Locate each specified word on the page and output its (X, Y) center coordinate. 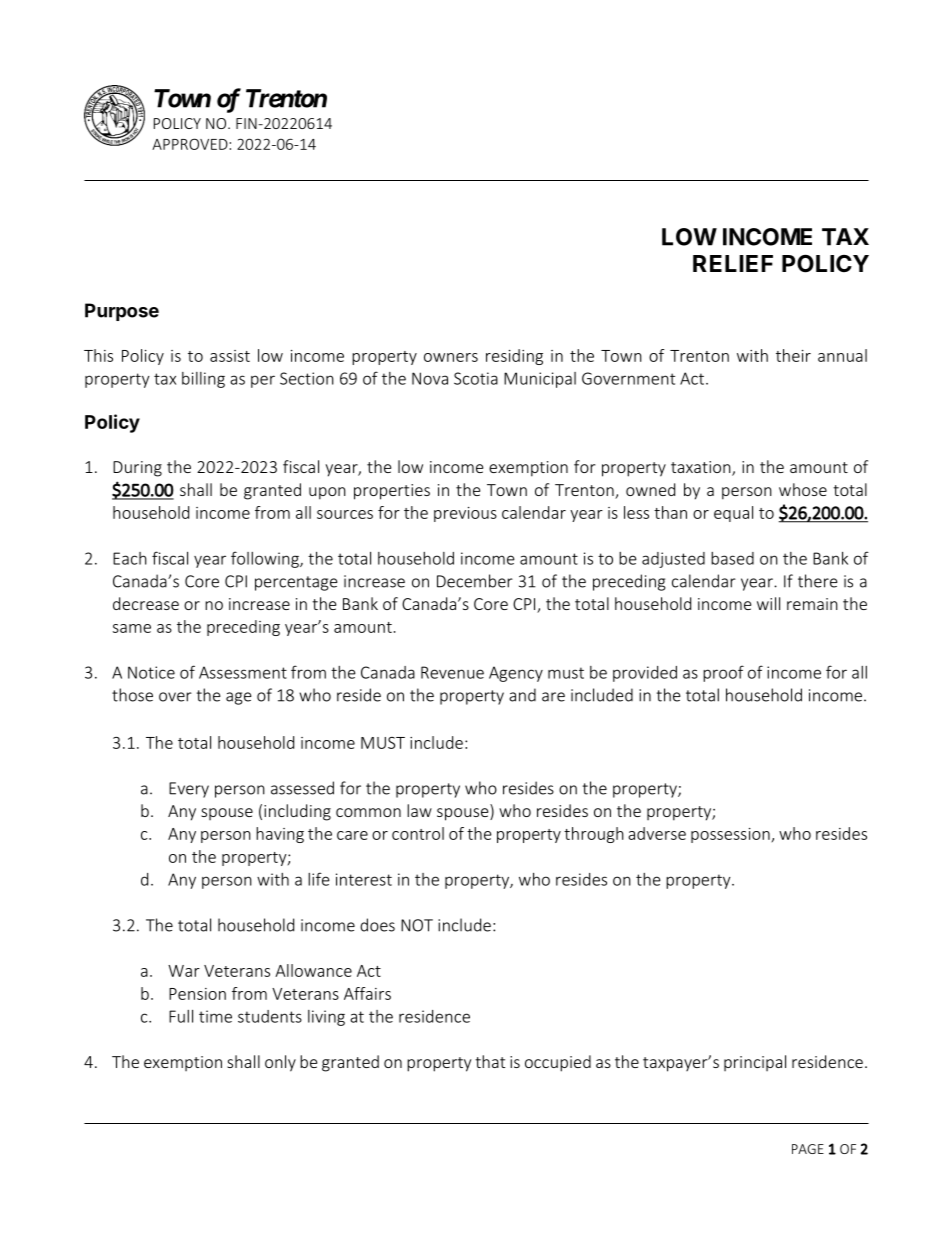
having (280, 835)
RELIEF (733, 263)
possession (730, 835)
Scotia (476, 378)
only (280, 1063)
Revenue (452, 672)
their (793, 355)
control (418, 833)
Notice (151, 672)
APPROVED (190, 144)
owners (451, 357)
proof (723, 673)
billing (203, 380)
